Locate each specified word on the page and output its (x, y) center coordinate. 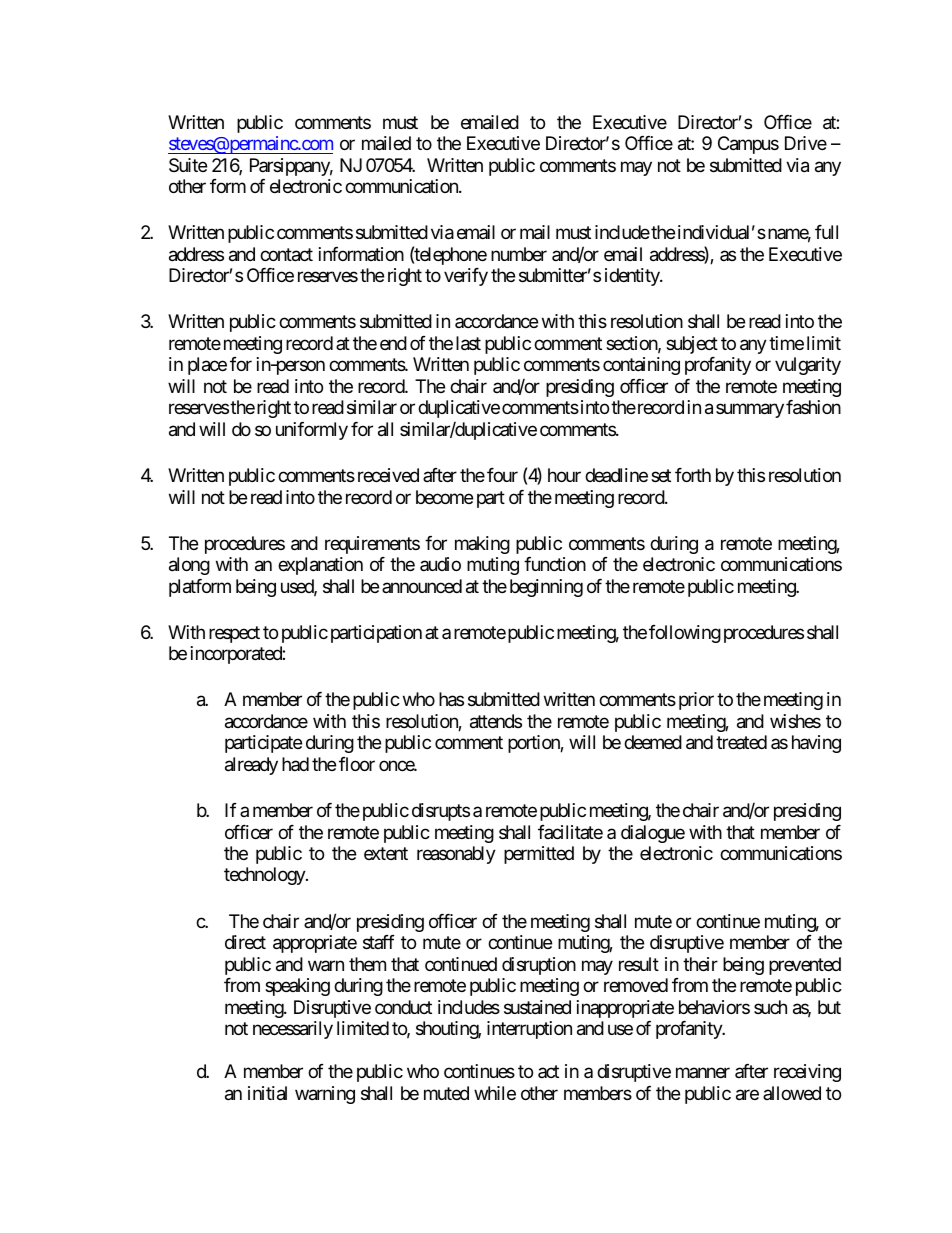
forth (693, 475)
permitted (539, 855)
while (495, 1093)
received (388, 475)
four (502, 475)
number (519, 254)
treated (741, 742)
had (295, 764)
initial (267, 1093)
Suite (188, 165)
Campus (748, 145)
